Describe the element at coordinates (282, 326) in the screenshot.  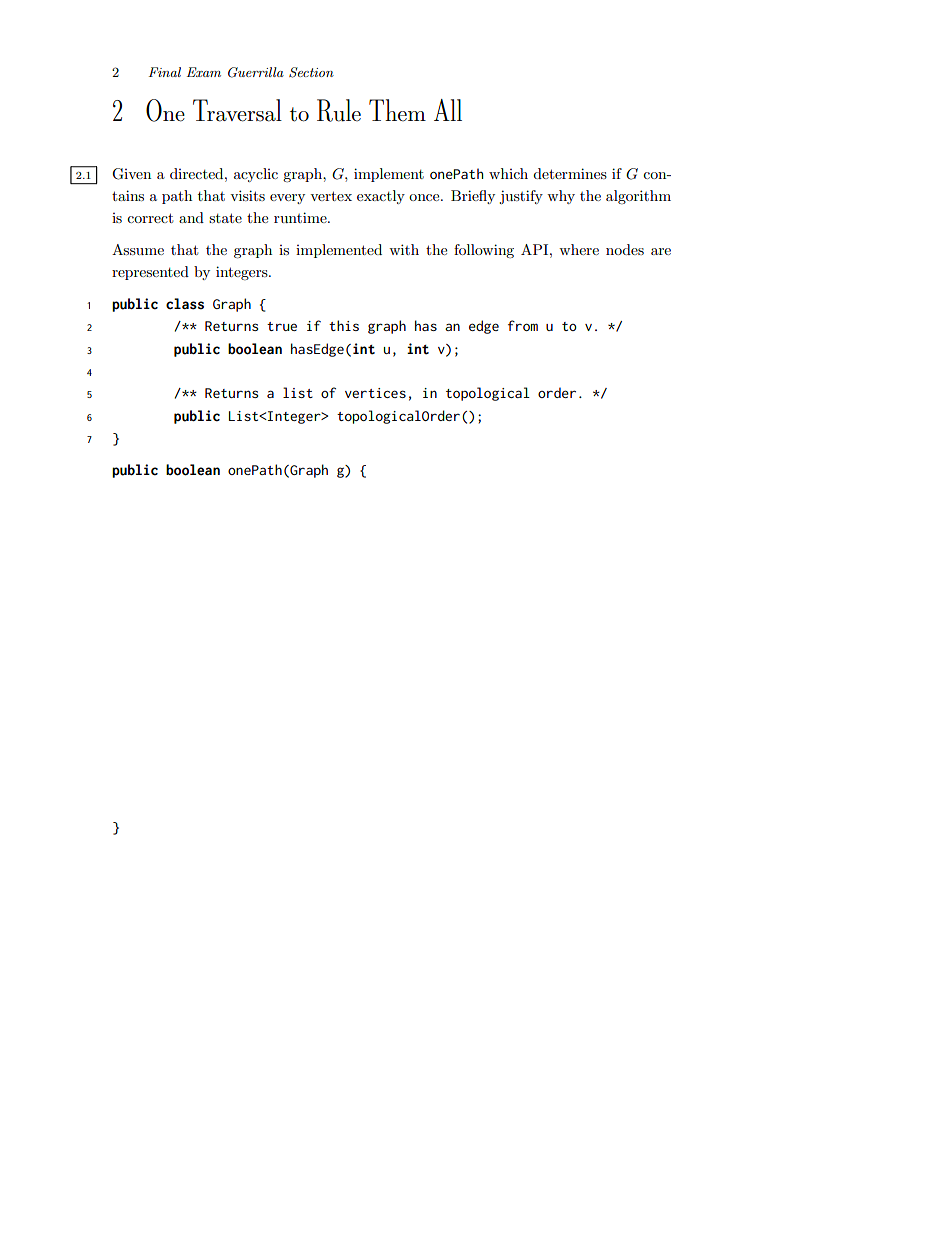
I see `true` at that location.
